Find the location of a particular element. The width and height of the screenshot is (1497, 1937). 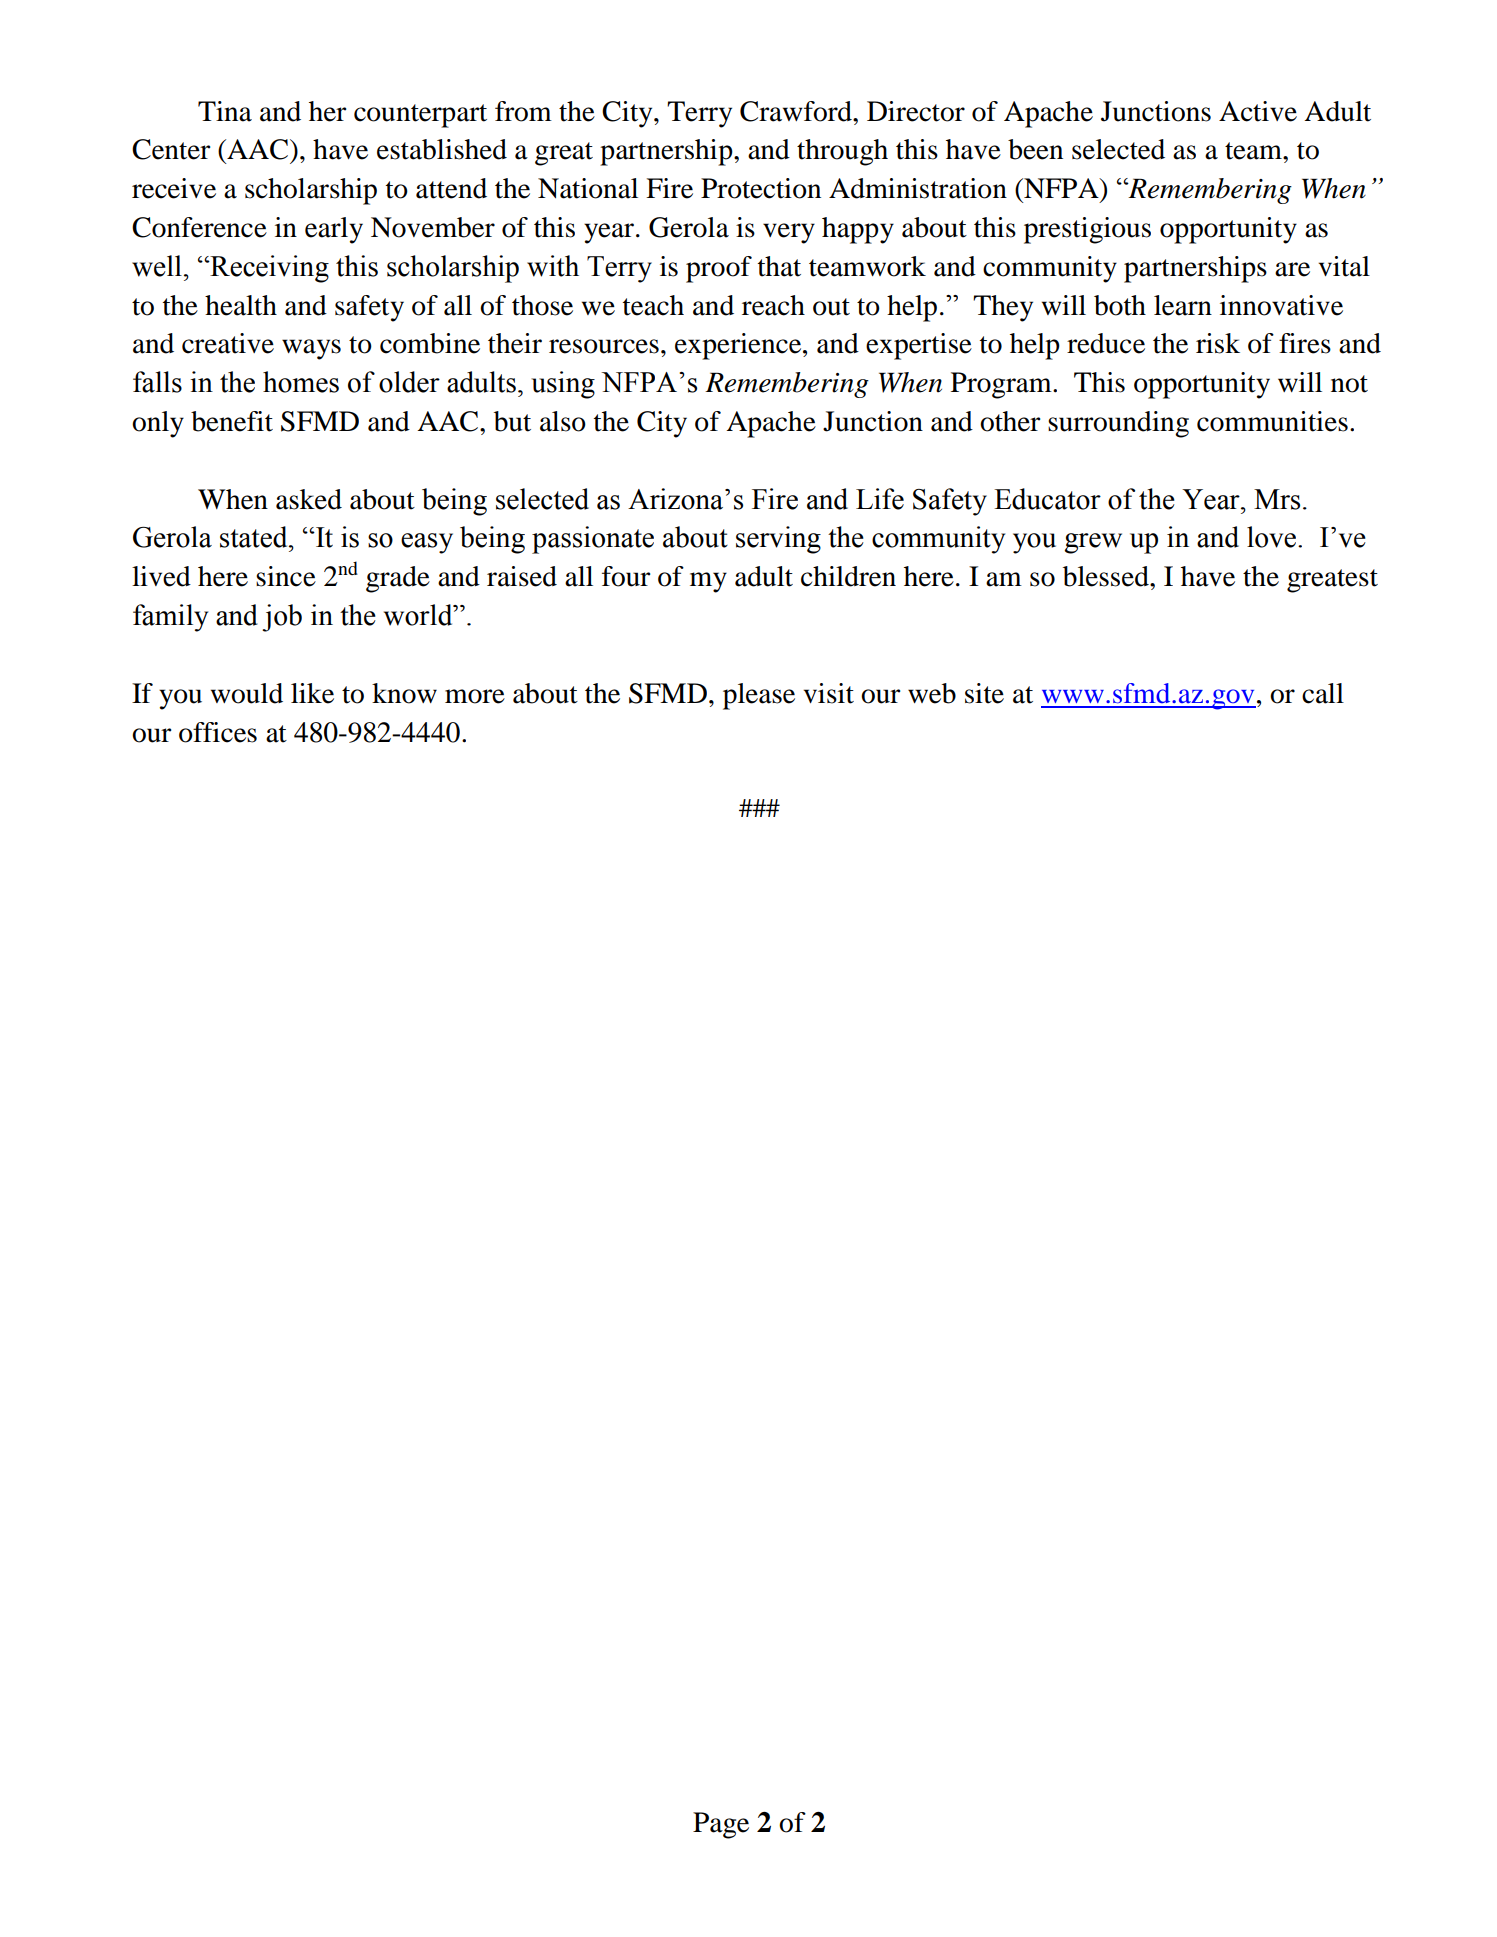

Page is located at coordinates (721, 1825).
